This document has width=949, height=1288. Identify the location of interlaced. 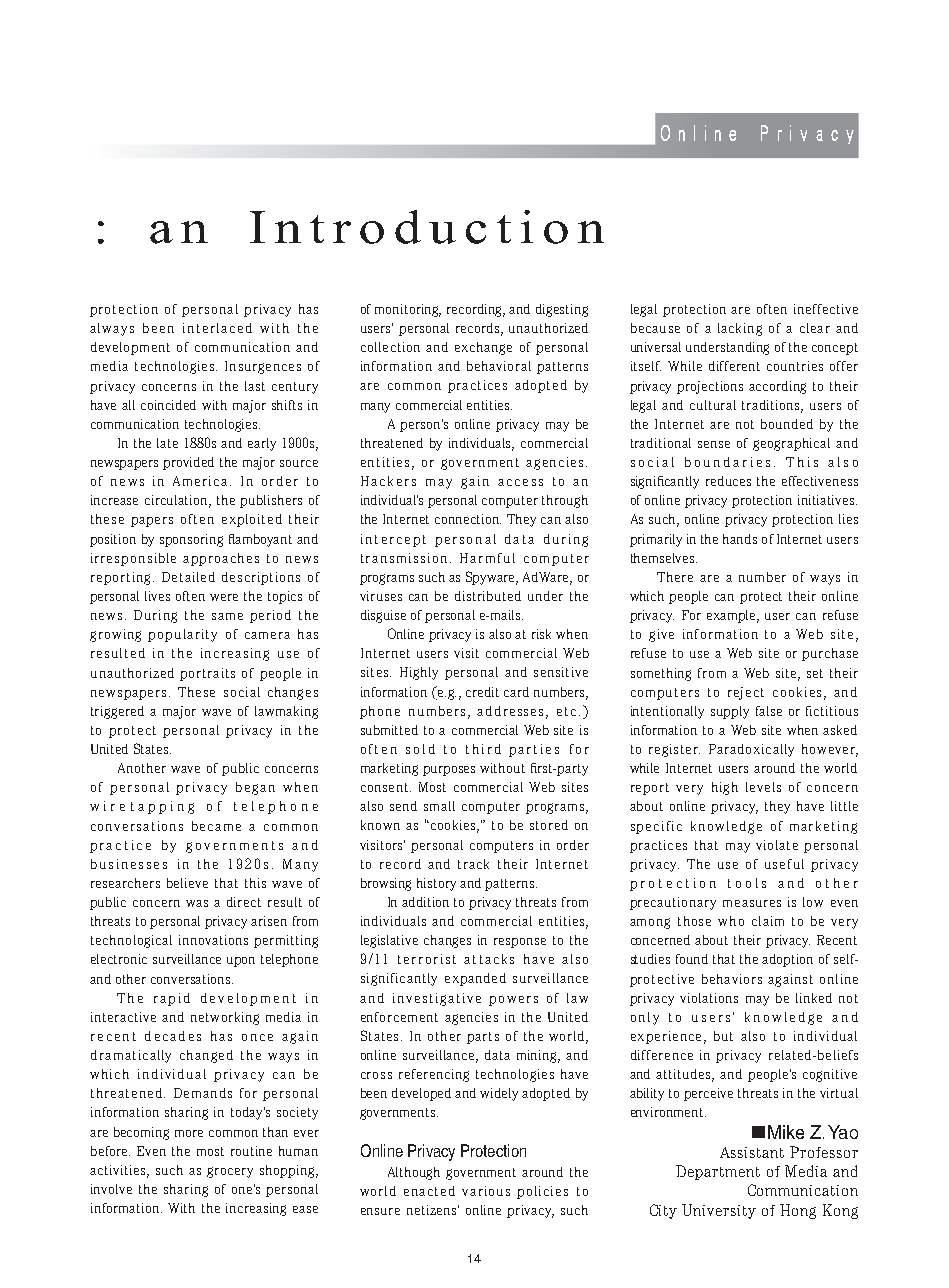
(217, 328).
